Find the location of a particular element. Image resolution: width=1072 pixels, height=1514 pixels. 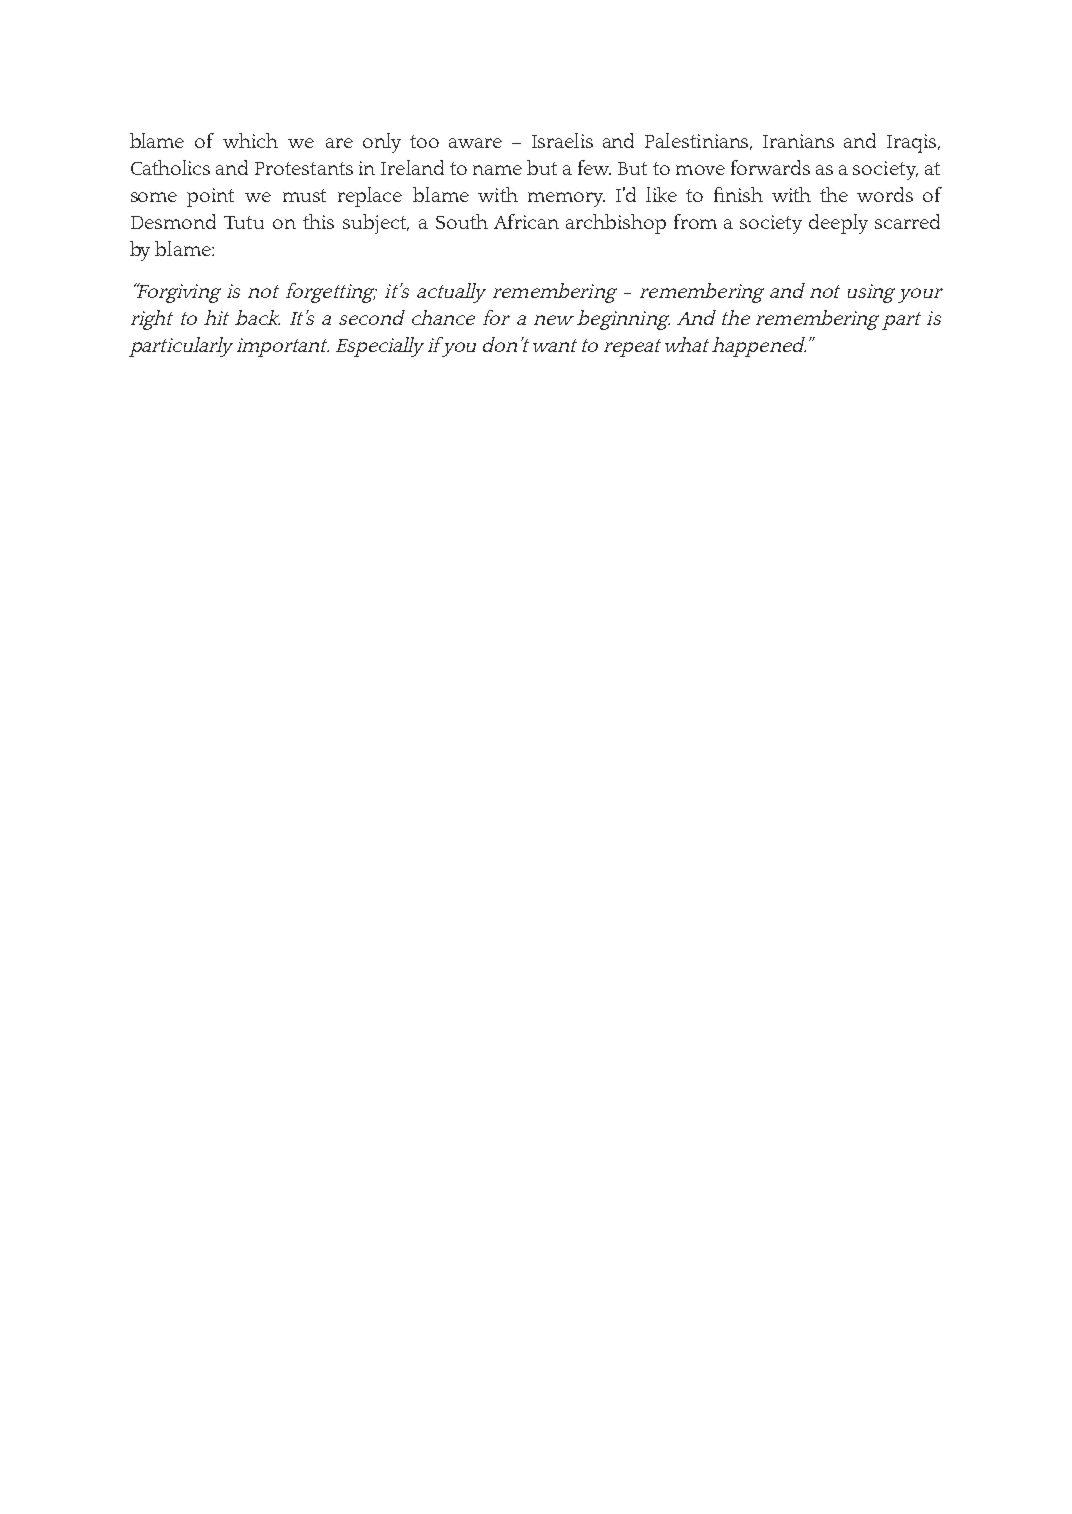

Israelis is located at coordinates (562, 140).
